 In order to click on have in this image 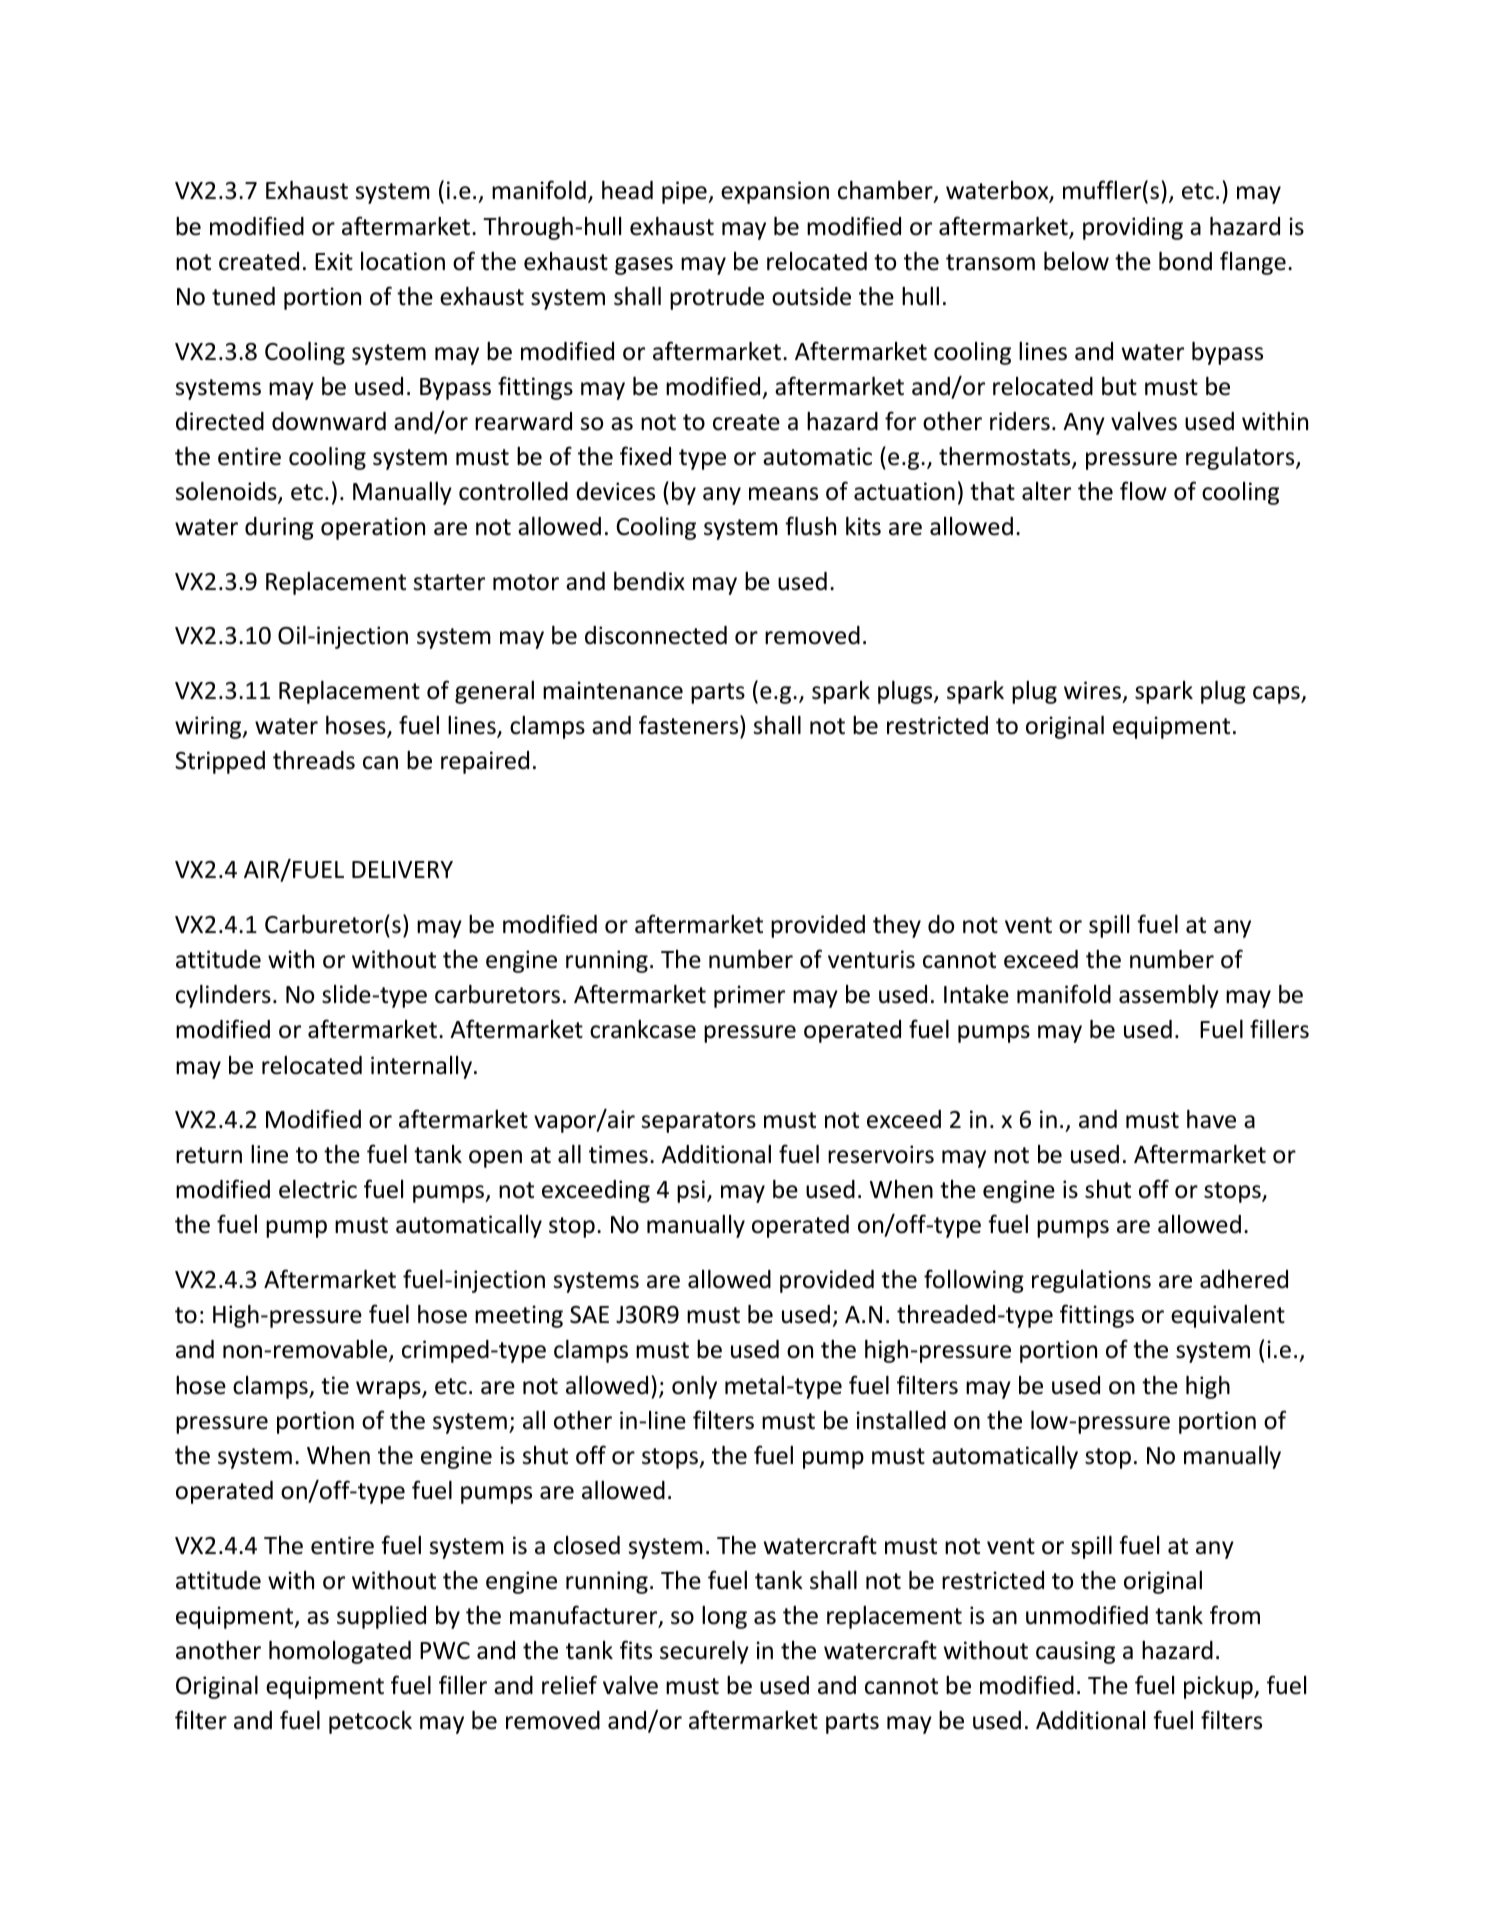, I will do `click(1211, 1119)`.
